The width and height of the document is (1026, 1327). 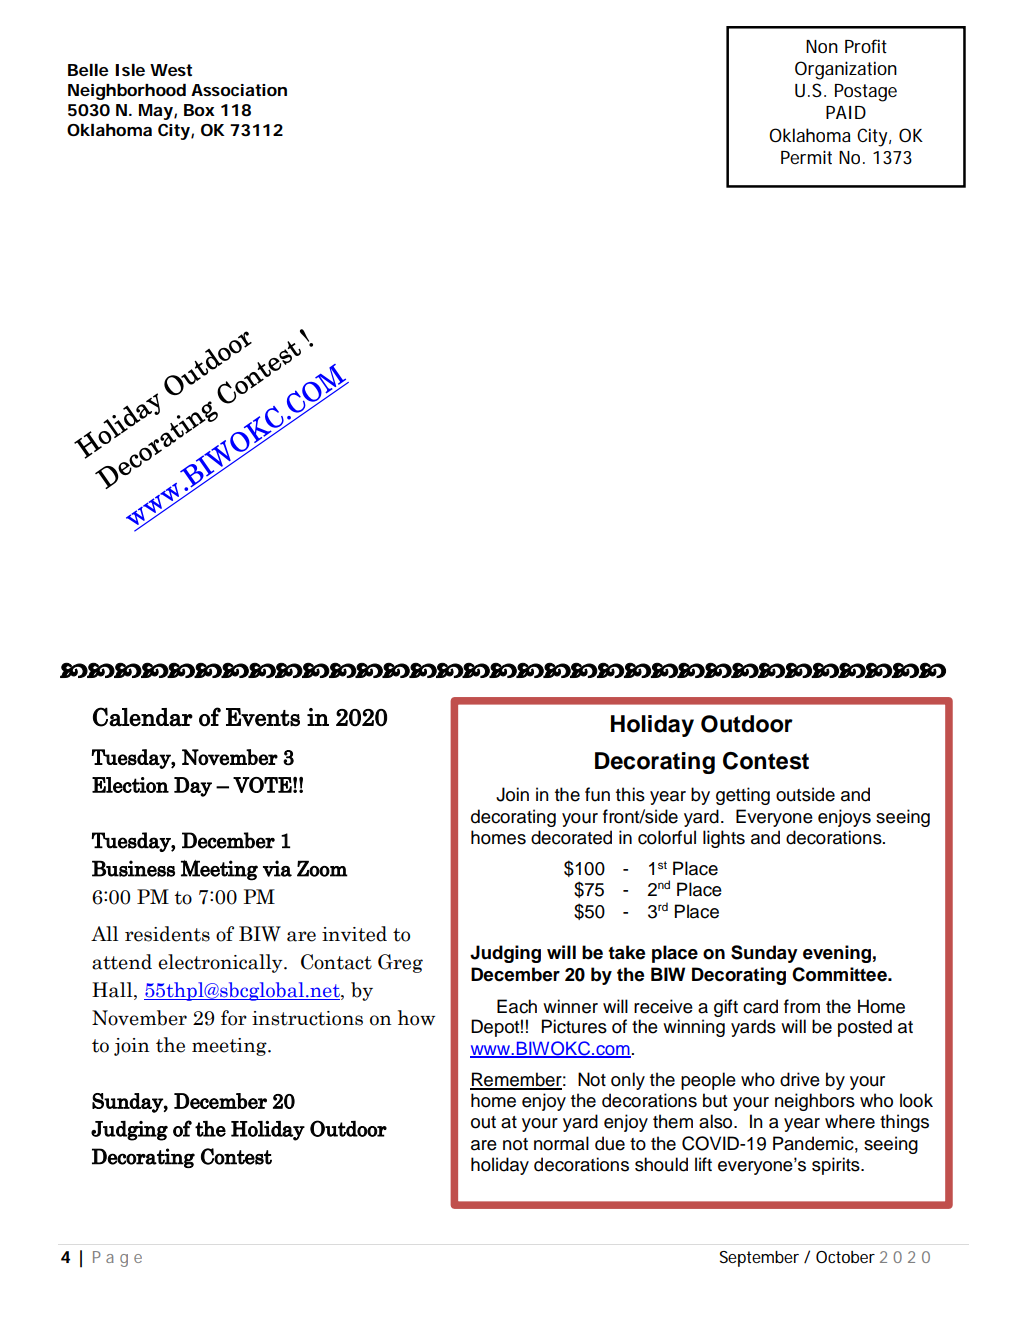 What do you see at coordinates (171, 70) in the document?
I see `West` at bounding box center [171, 70].
